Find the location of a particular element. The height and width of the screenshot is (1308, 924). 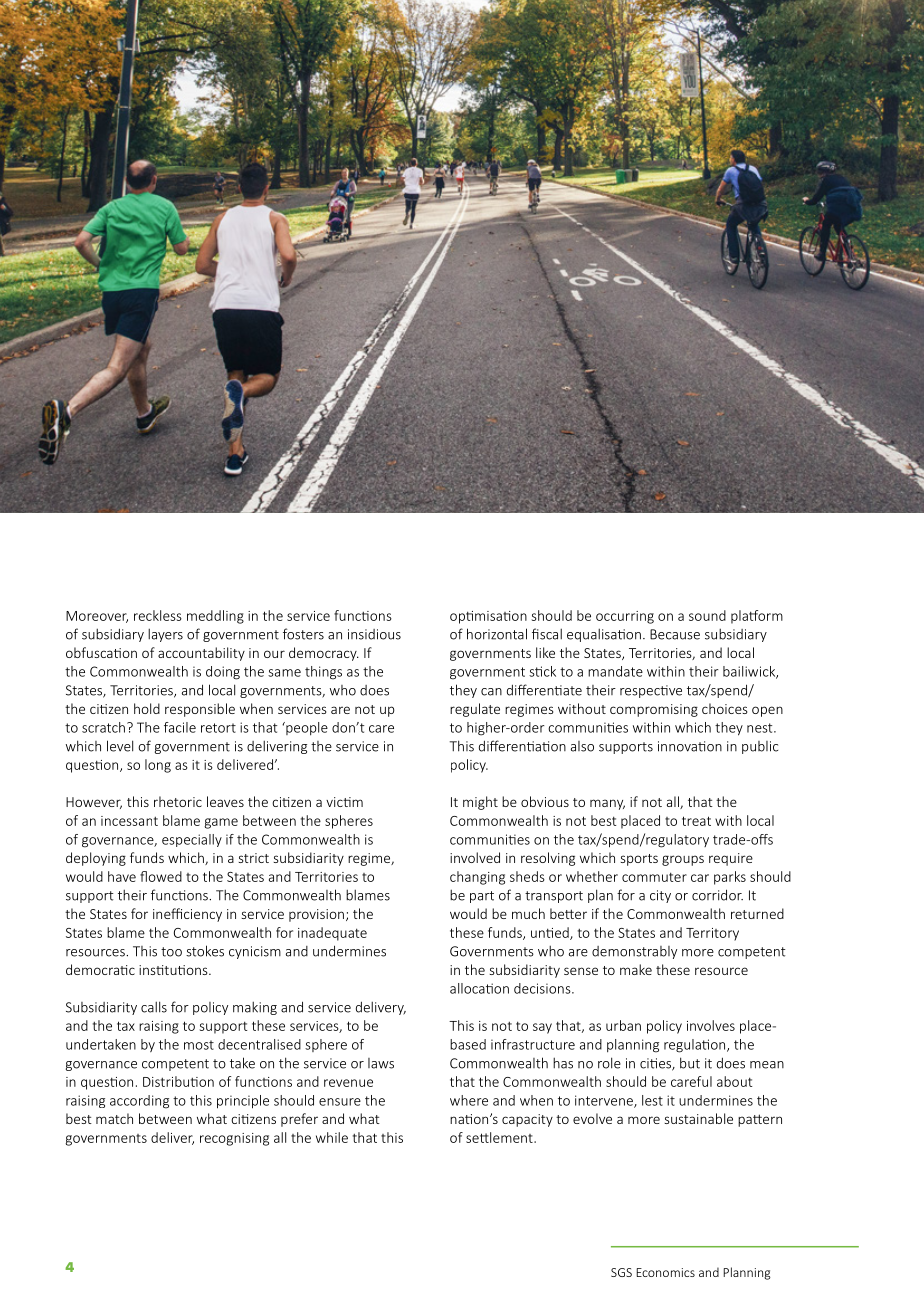

layers is located at coordinates (165, 635).
